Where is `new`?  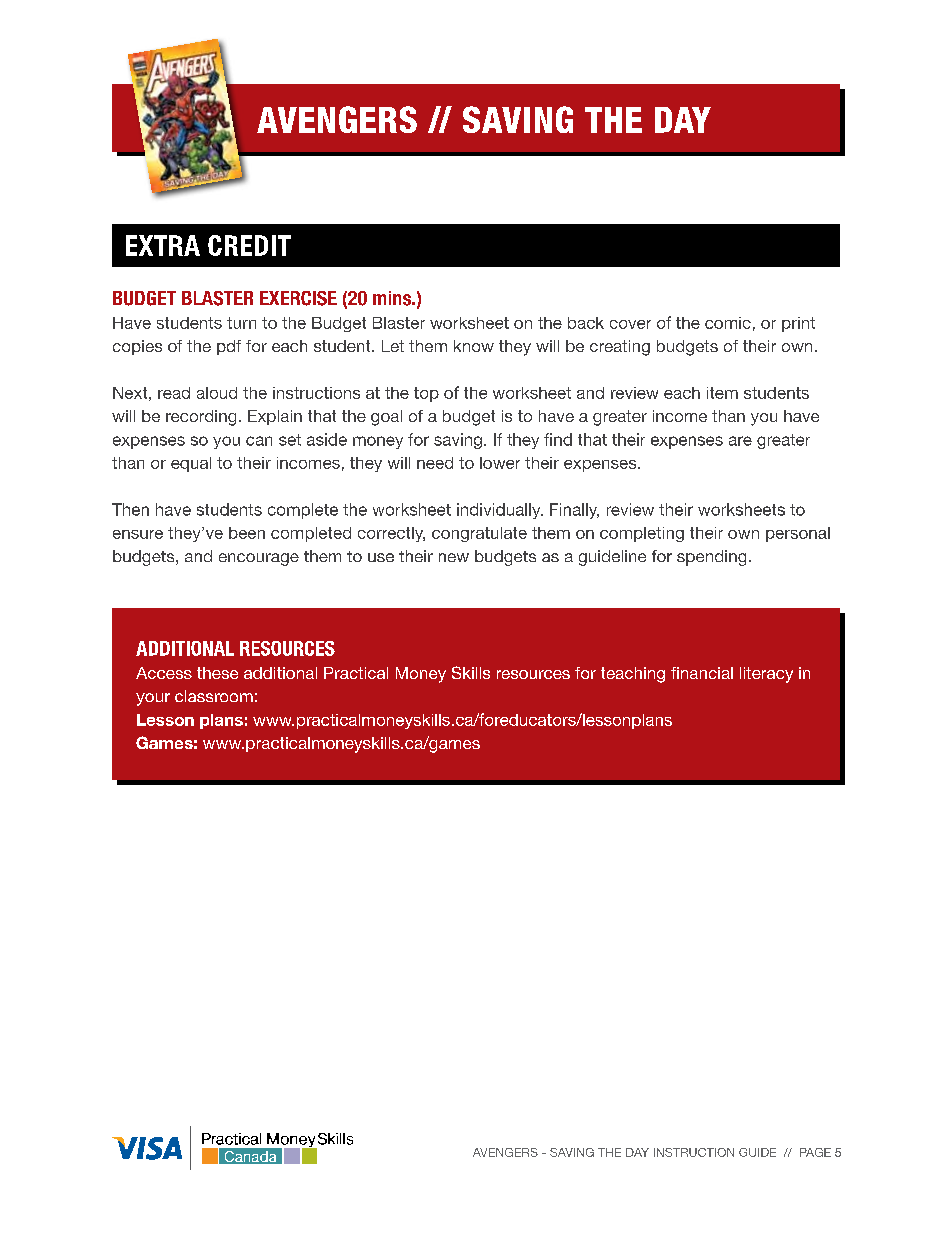 new is located at coordinates (454, 557).
